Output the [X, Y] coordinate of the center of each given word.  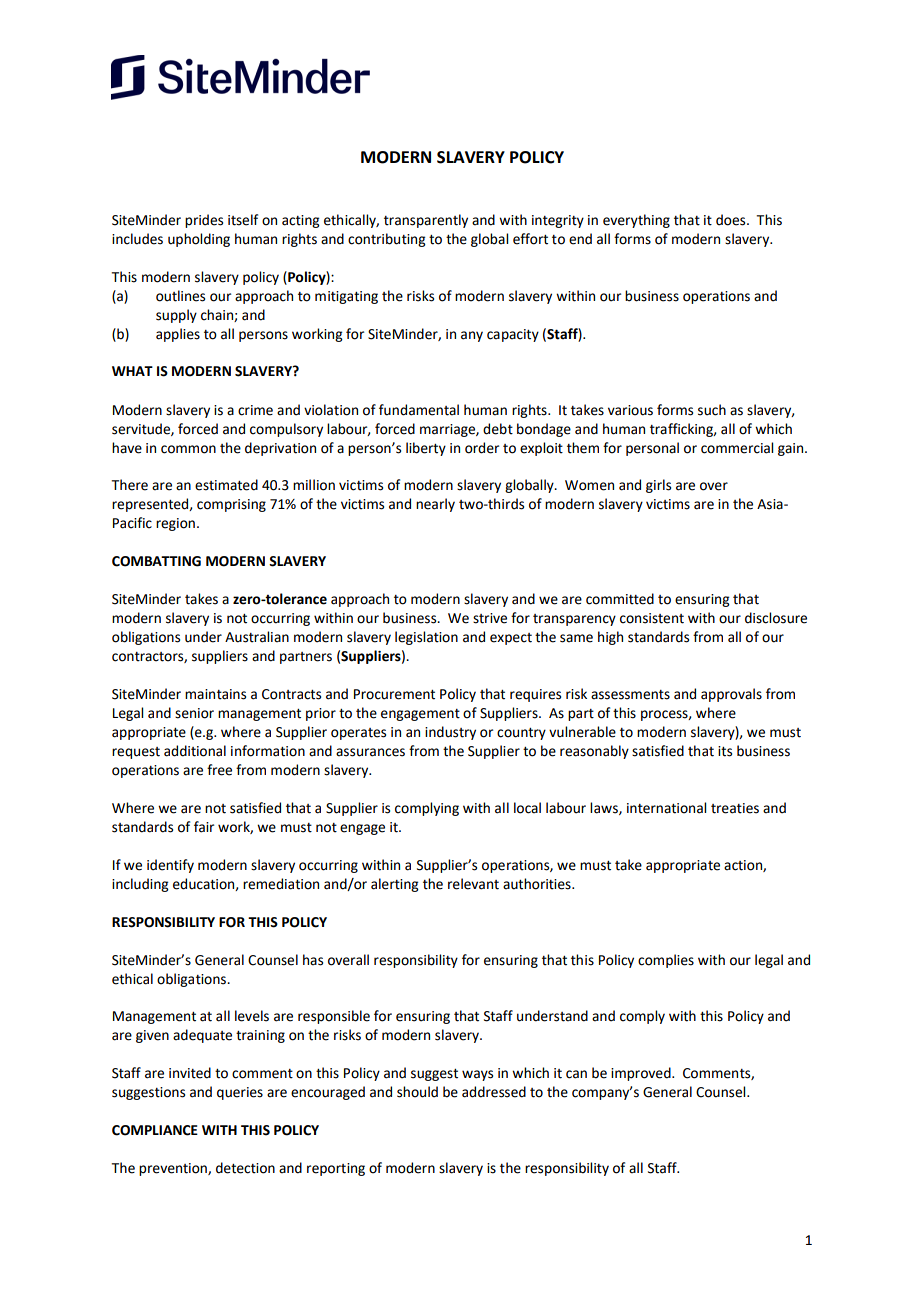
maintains [215, 694]
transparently [426, 221]
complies [666, 961]
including [140, 885]
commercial [737, 448]
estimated [226, 485]
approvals [731, 695]
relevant [473, 884]
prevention [174, 1169]
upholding [199, 240]
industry [450, 733]
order [482, 448]
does [732, 220]
